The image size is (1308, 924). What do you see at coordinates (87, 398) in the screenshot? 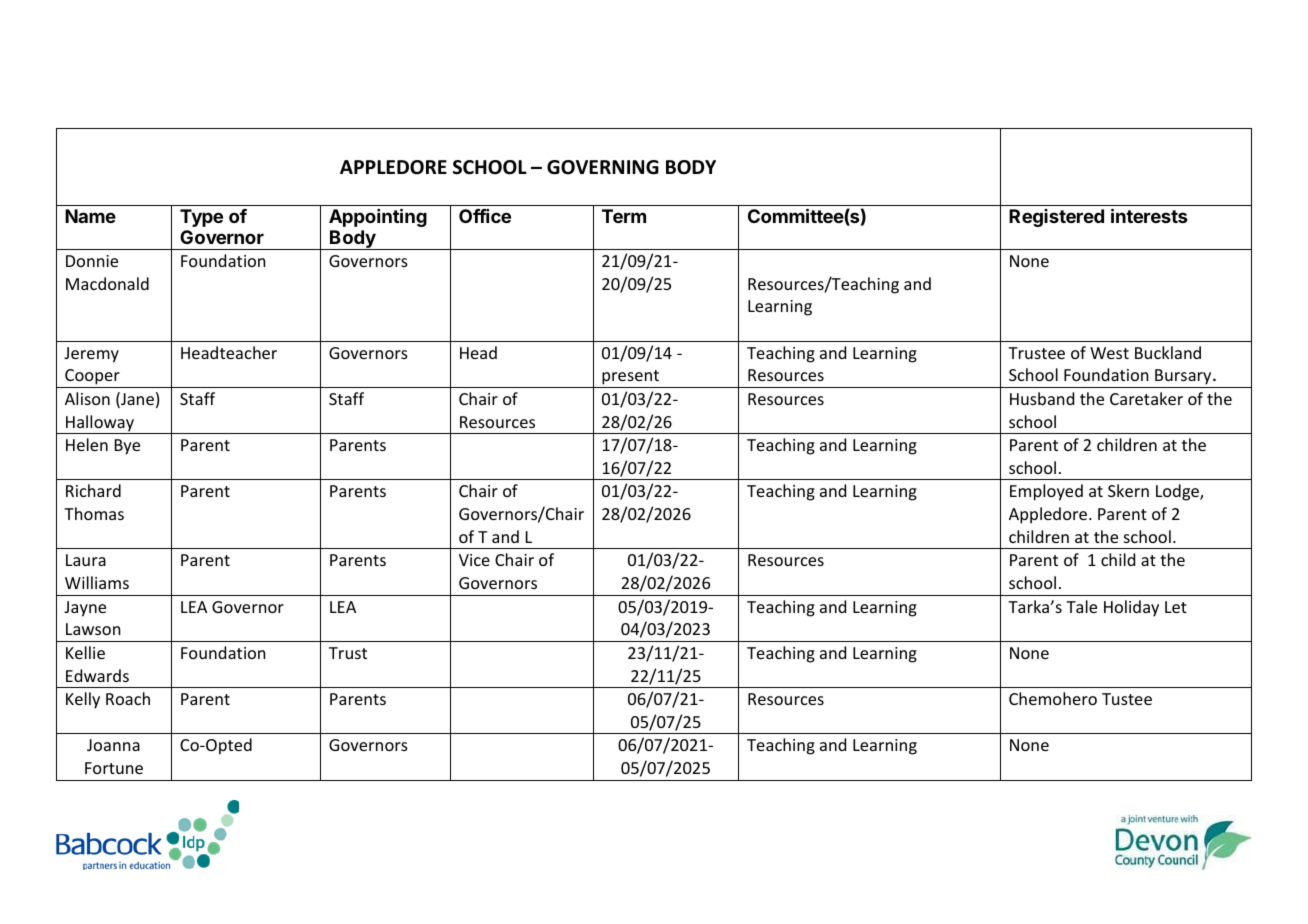
I see `Alison` at bounding box center [87, 398].
